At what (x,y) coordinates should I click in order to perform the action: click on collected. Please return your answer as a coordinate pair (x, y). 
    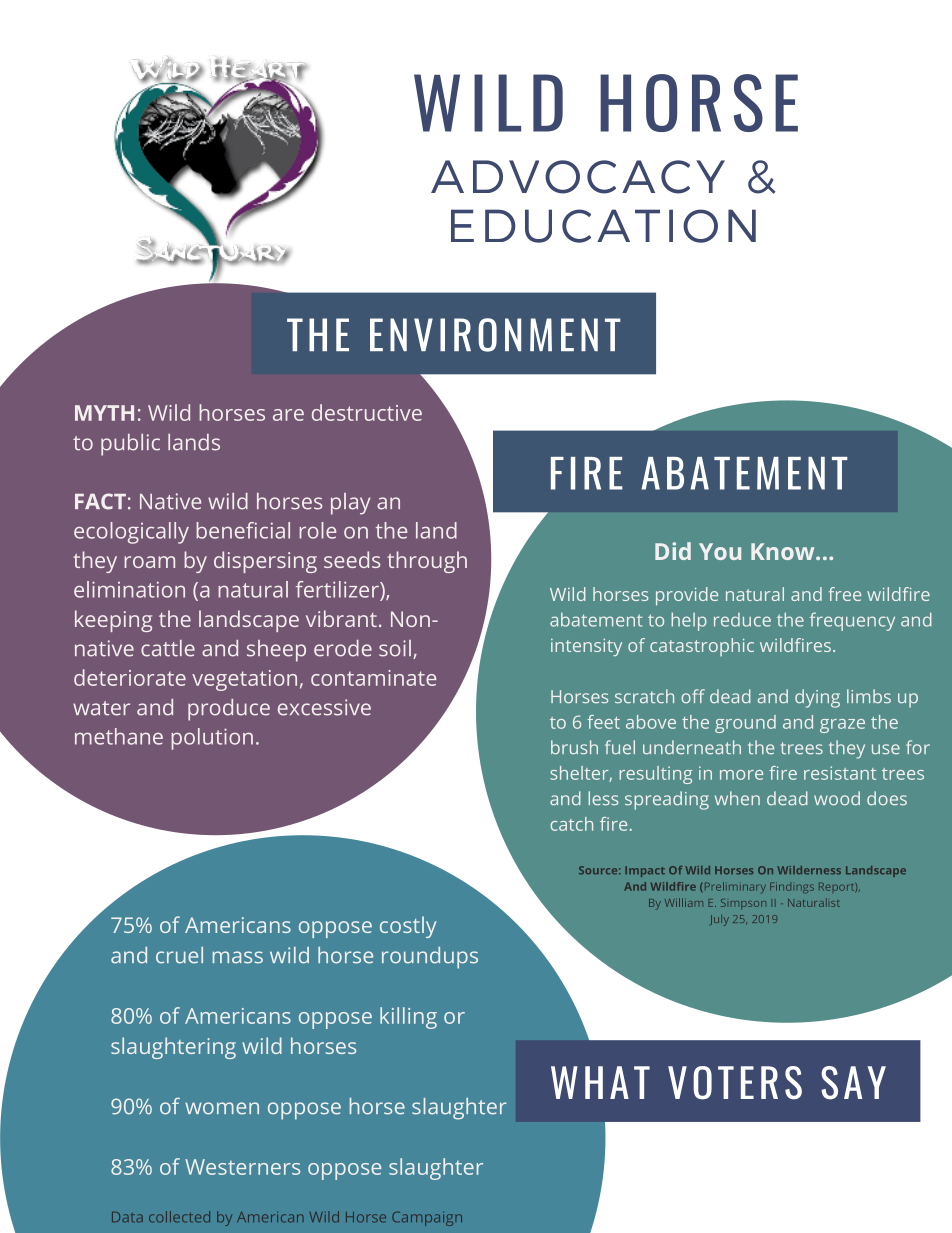
    Looking at the image, I should click on (179, 1217).
